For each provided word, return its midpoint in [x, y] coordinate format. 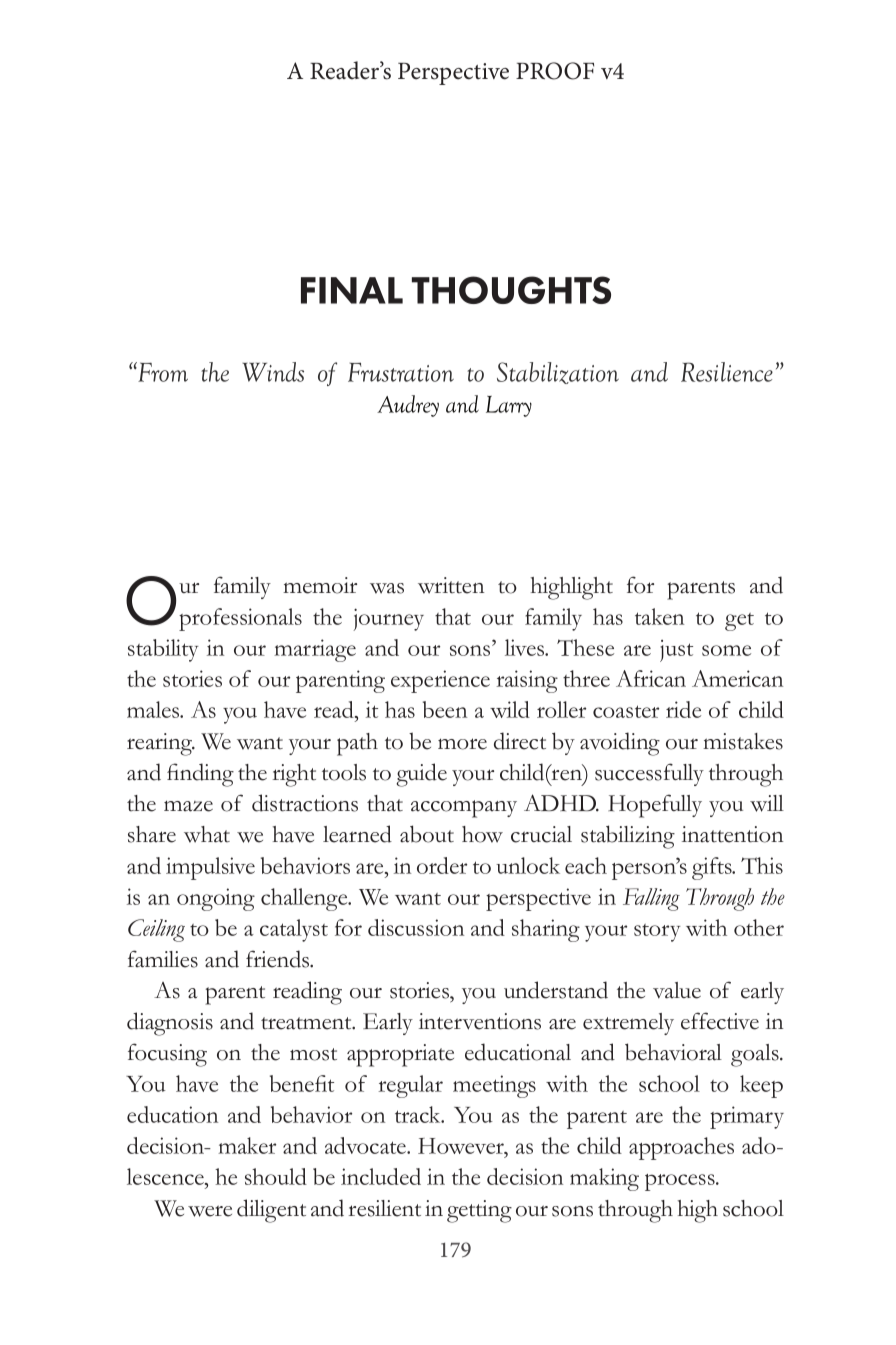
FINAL [352, 290]
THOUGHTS [511, 290]
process [681, 1182]
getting [479, 1211]
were [210, 1211]
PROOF [555, 71]
